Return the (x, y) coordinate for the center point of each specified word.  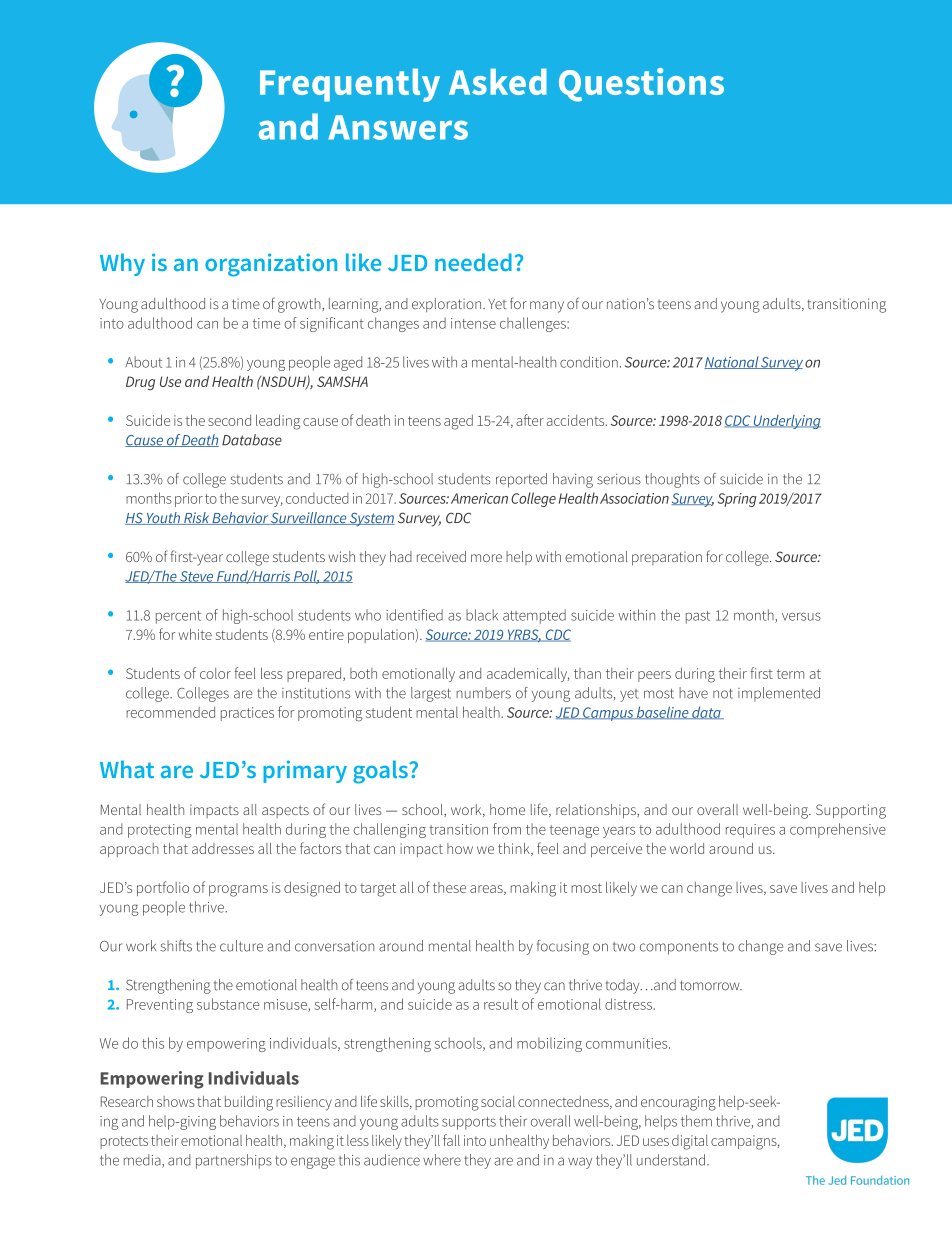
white (195, 634)
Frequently (350, 85)
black (482, 615)
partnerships (234, 1161)
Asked (498, 81)
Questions (641, 85)
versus (801, 616)
